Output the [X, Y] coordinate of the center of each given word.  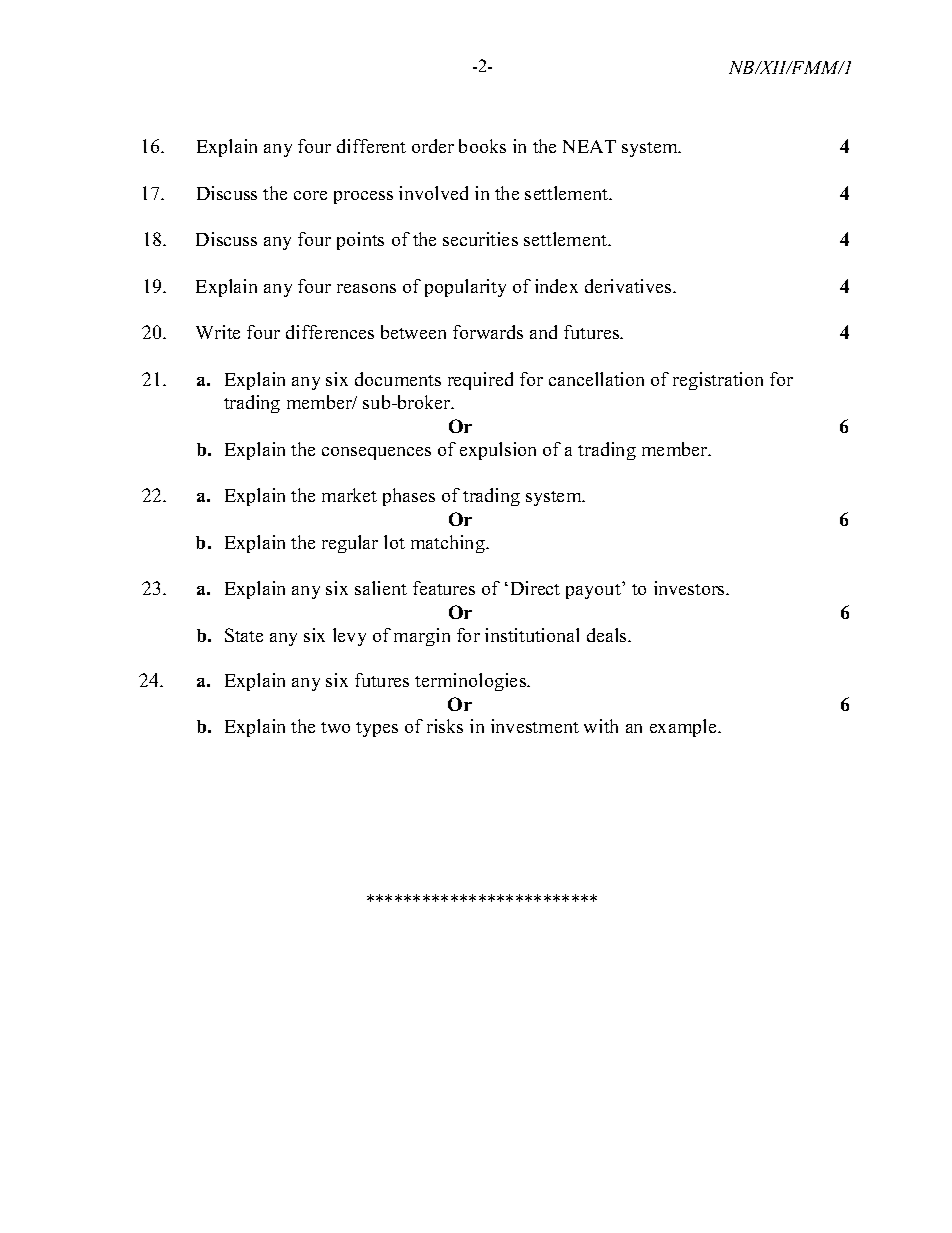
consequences [376, 453]
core [310, 195]
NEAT [589, 146]
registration [718, 381]
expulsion [498, 451]
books [482, 146]
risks [445, 726]
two [335, 727]
